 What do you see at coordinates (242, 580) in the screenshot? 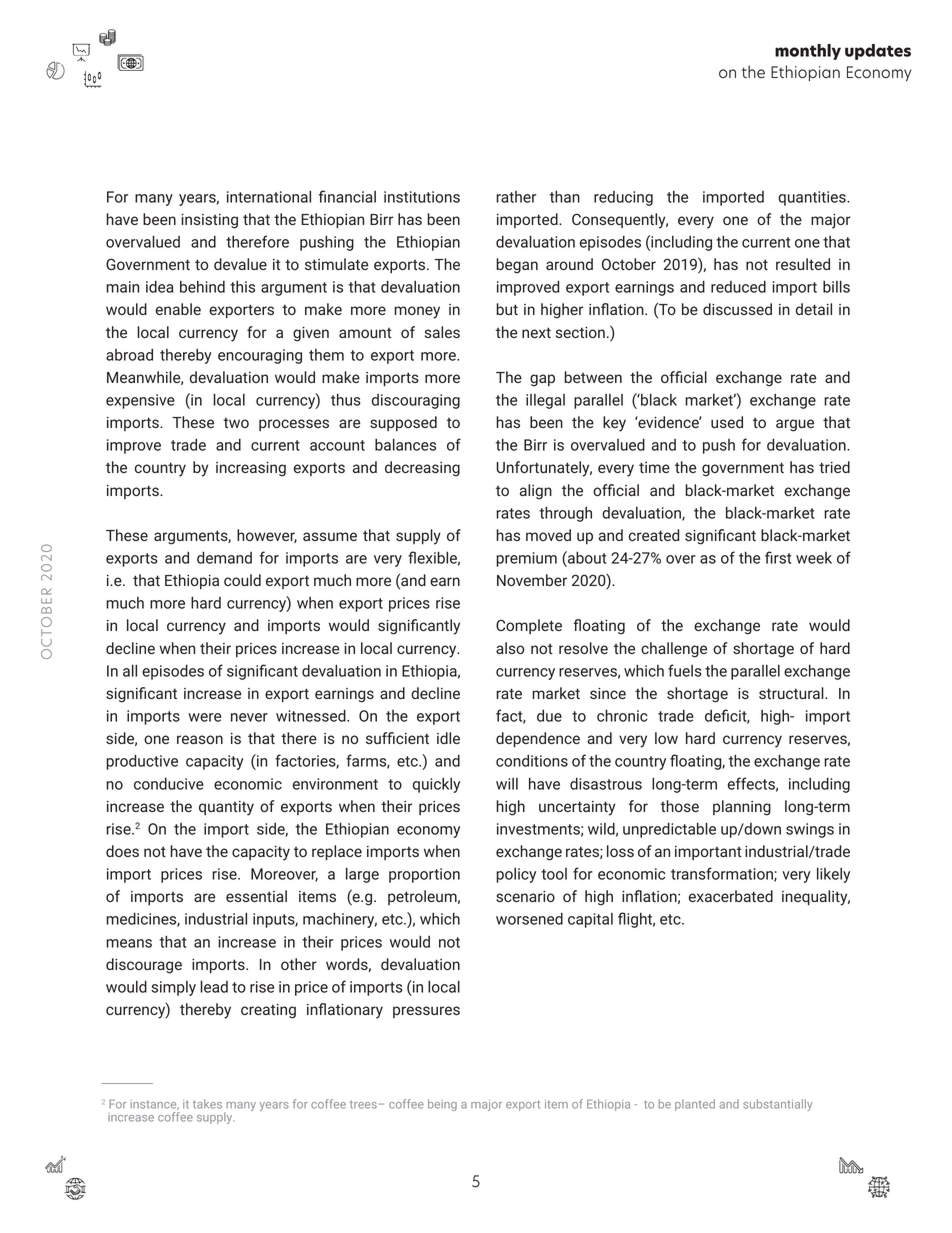
I see `could` at bounding box center [242, 580].
